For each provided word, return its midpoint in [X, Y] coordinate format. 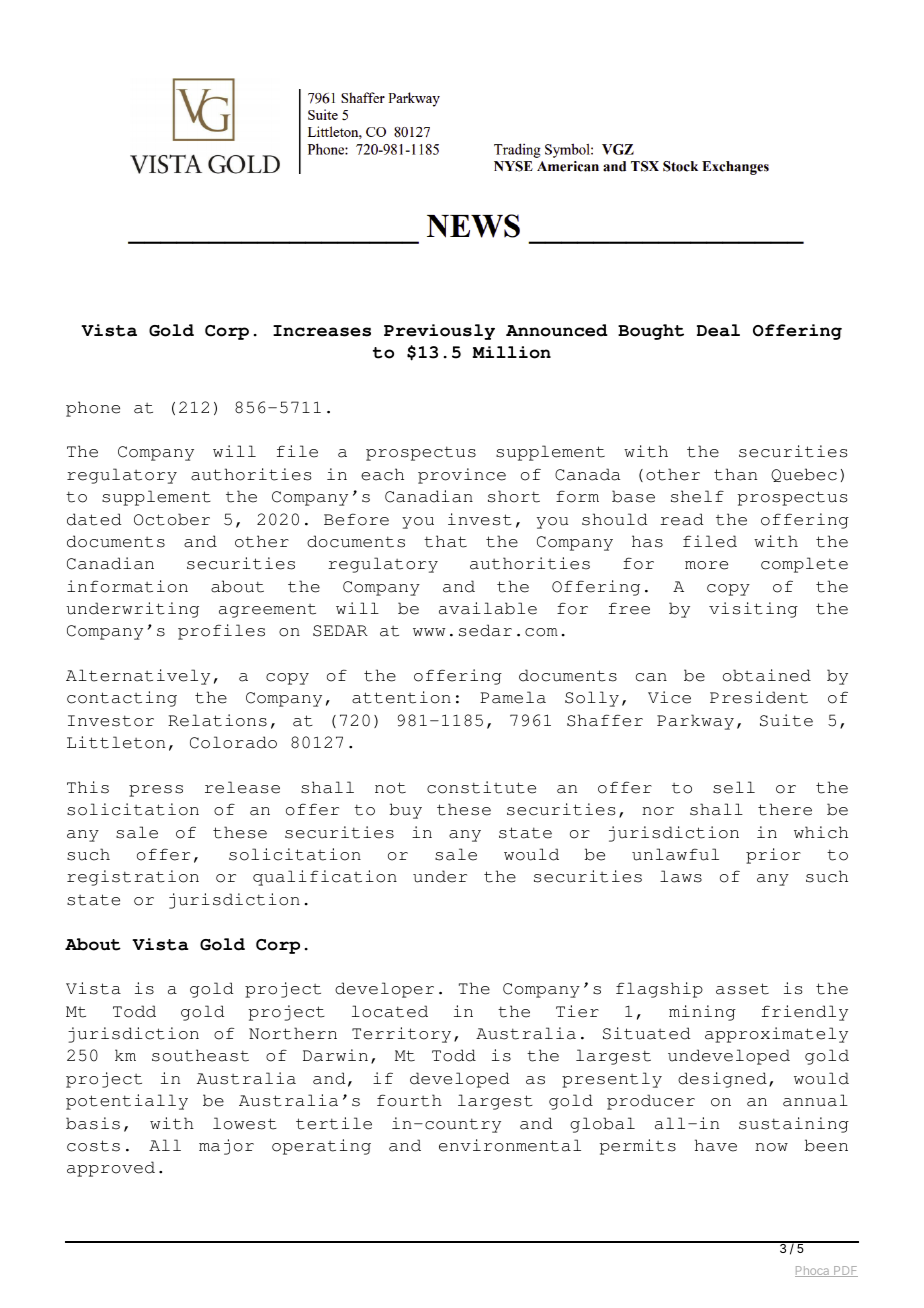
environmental [510, 1145]
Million [511, 352]
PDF [845, 1271]
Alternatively [138, 677]
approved [111, 1169]
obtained [767, 675]
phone [93, 409]
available [488, 608]
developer [384, 990]
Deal [718, 330]
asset [742, 989]
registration [133, 878]
